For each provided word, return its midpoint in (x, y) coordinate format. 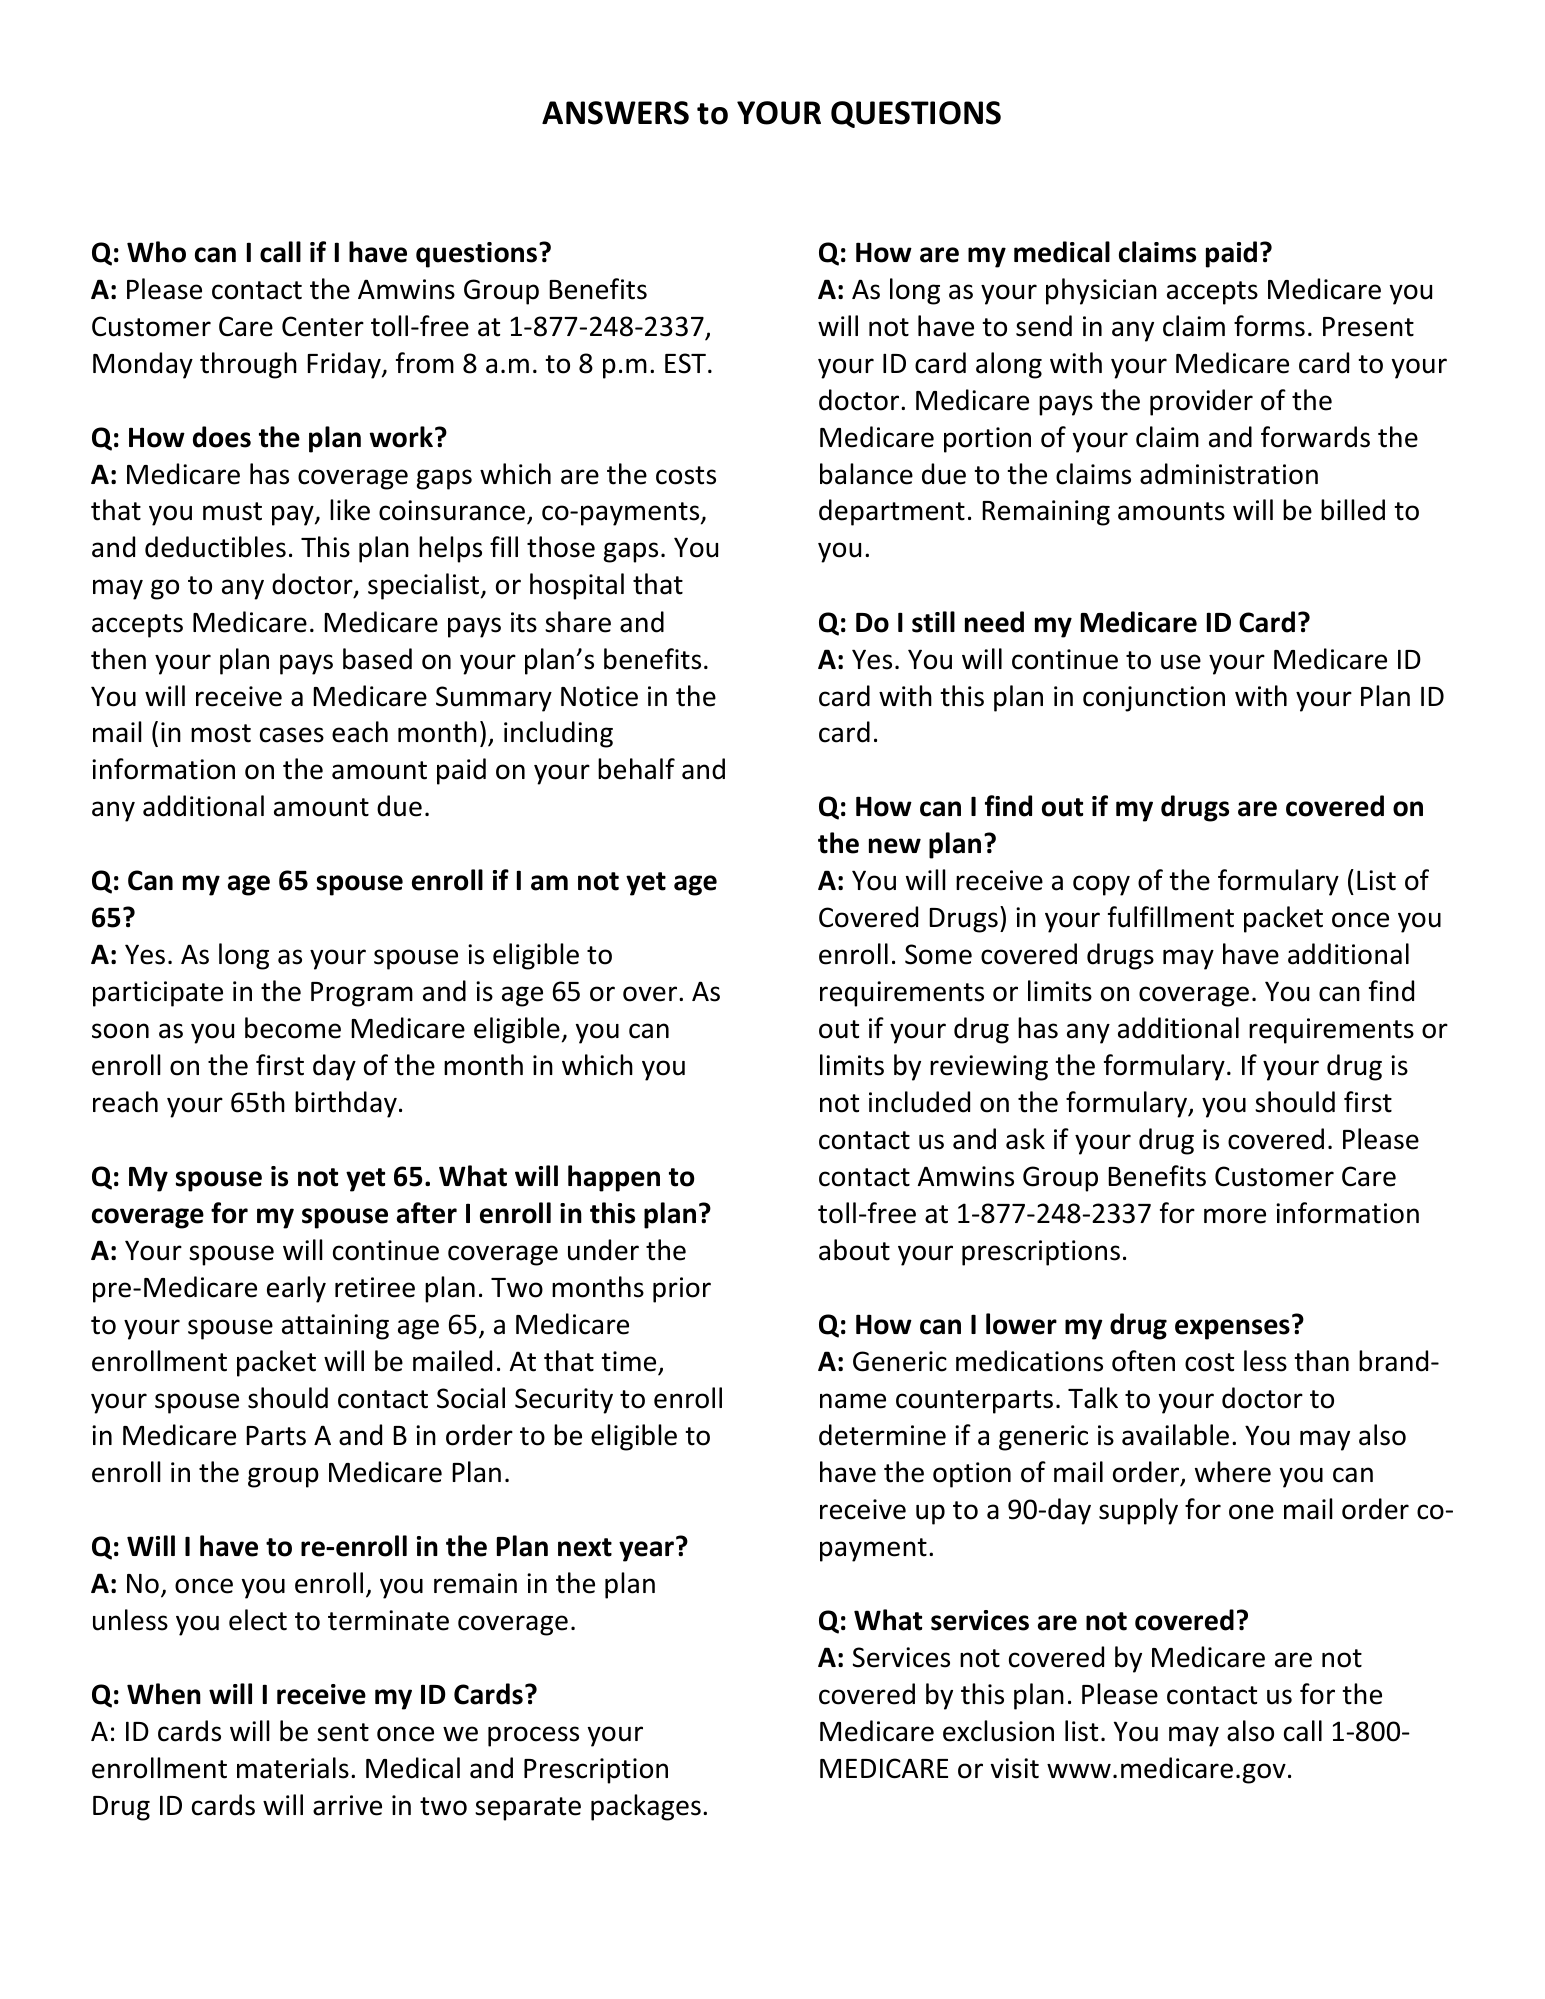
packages (646, 1807)
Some (938, 954)
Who (156, 252)
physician (1101, 291)
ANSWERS (615, 113)
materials (293, 1768)
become (293, 1028)
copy (1101, 885)
